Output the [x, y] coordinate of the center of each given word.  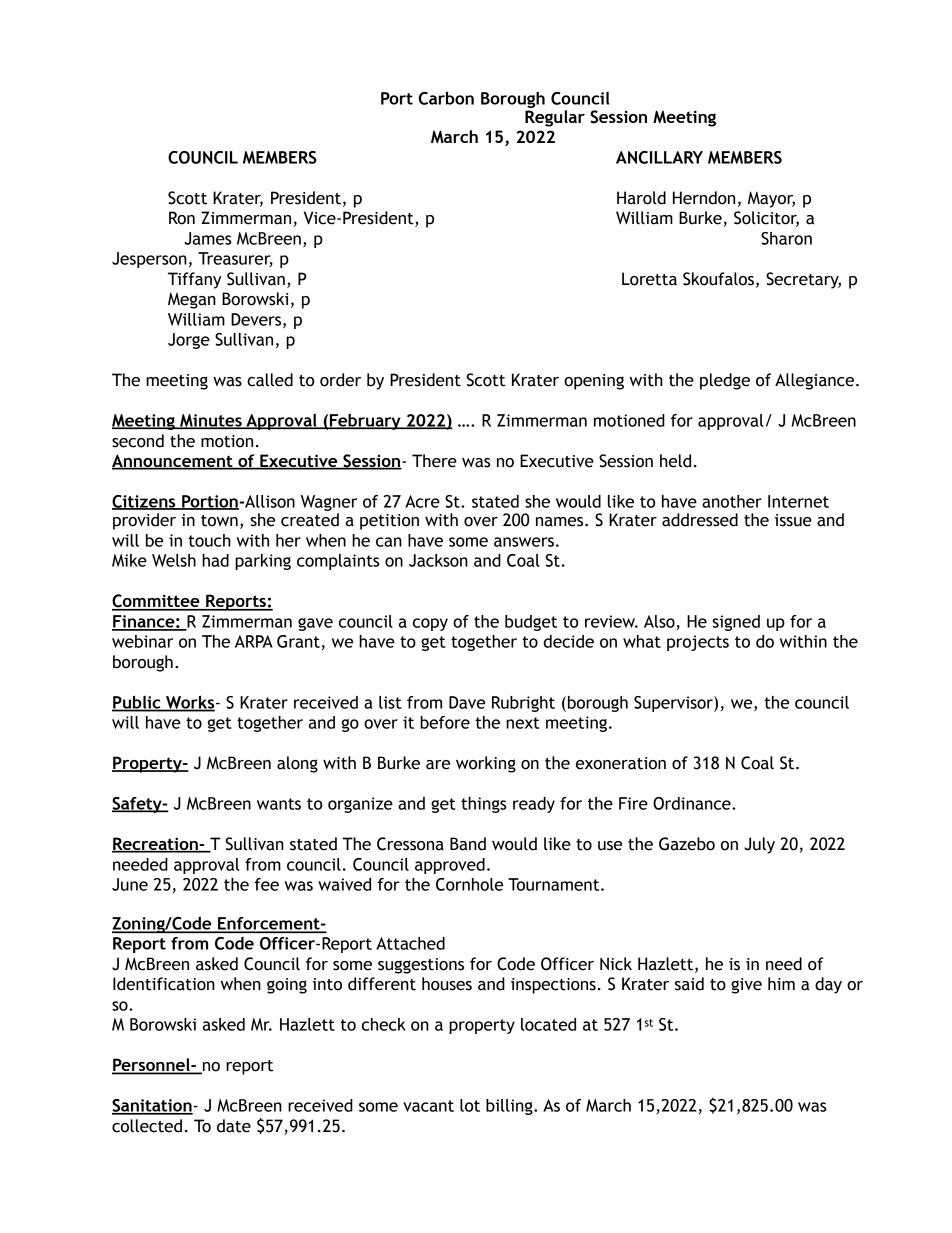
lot [470, 1105]
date [234, 1126]
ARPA [254, 641]
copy [430, 624]
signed [736, 623]
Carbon [446, 98]
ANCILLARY [659, 157]
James [208, 238]
